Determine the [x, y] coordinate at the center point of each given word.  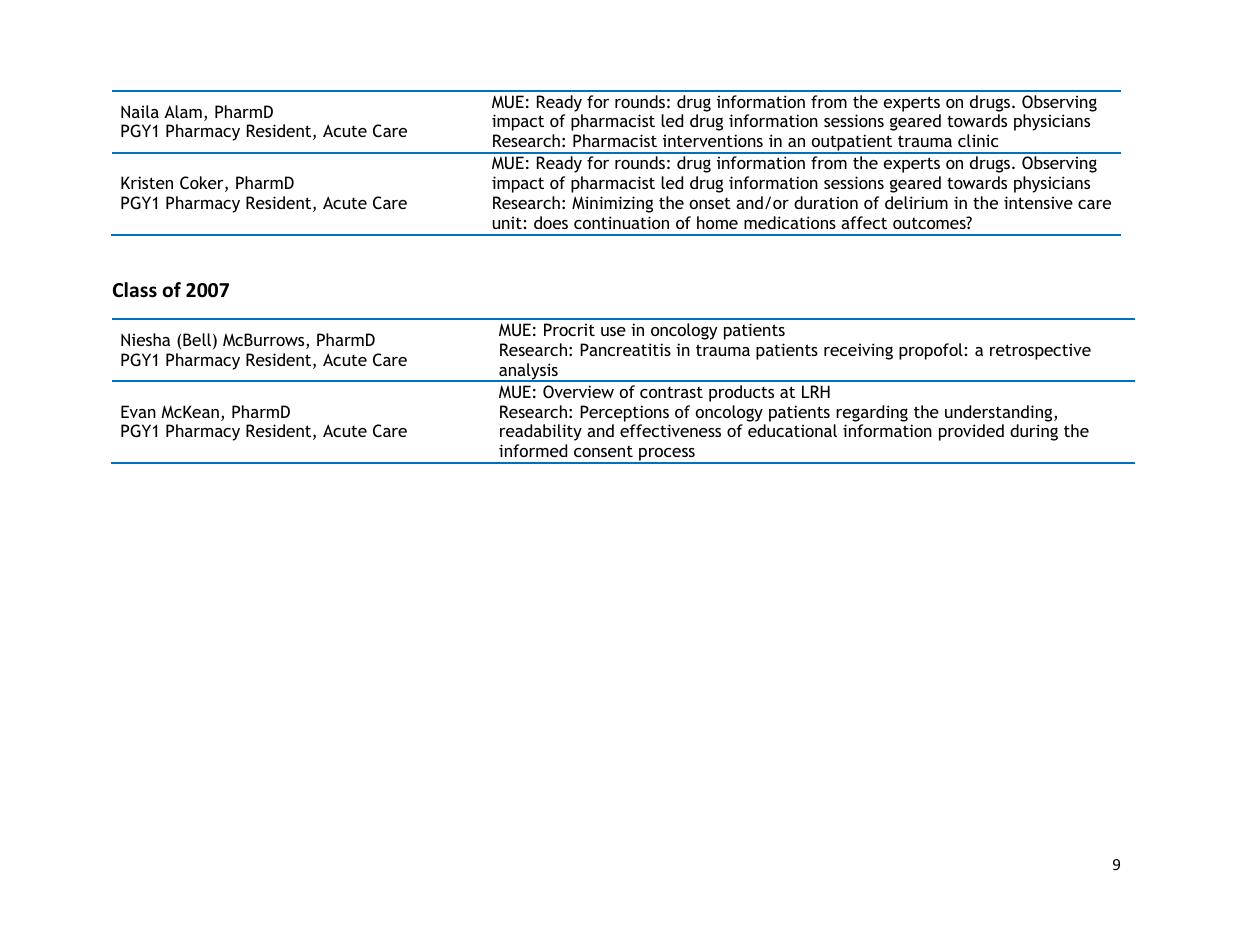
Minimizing [612, 204]
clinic [978, 140]
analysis [528, 372]
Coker [203, 184]
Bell [197, 339]
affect [864, 222]
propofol [931, 351]
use [613, 331]
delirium [916, 202]
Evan [138, 411]
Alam [183, 111]
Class [135, 290]
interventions [713, 140]
